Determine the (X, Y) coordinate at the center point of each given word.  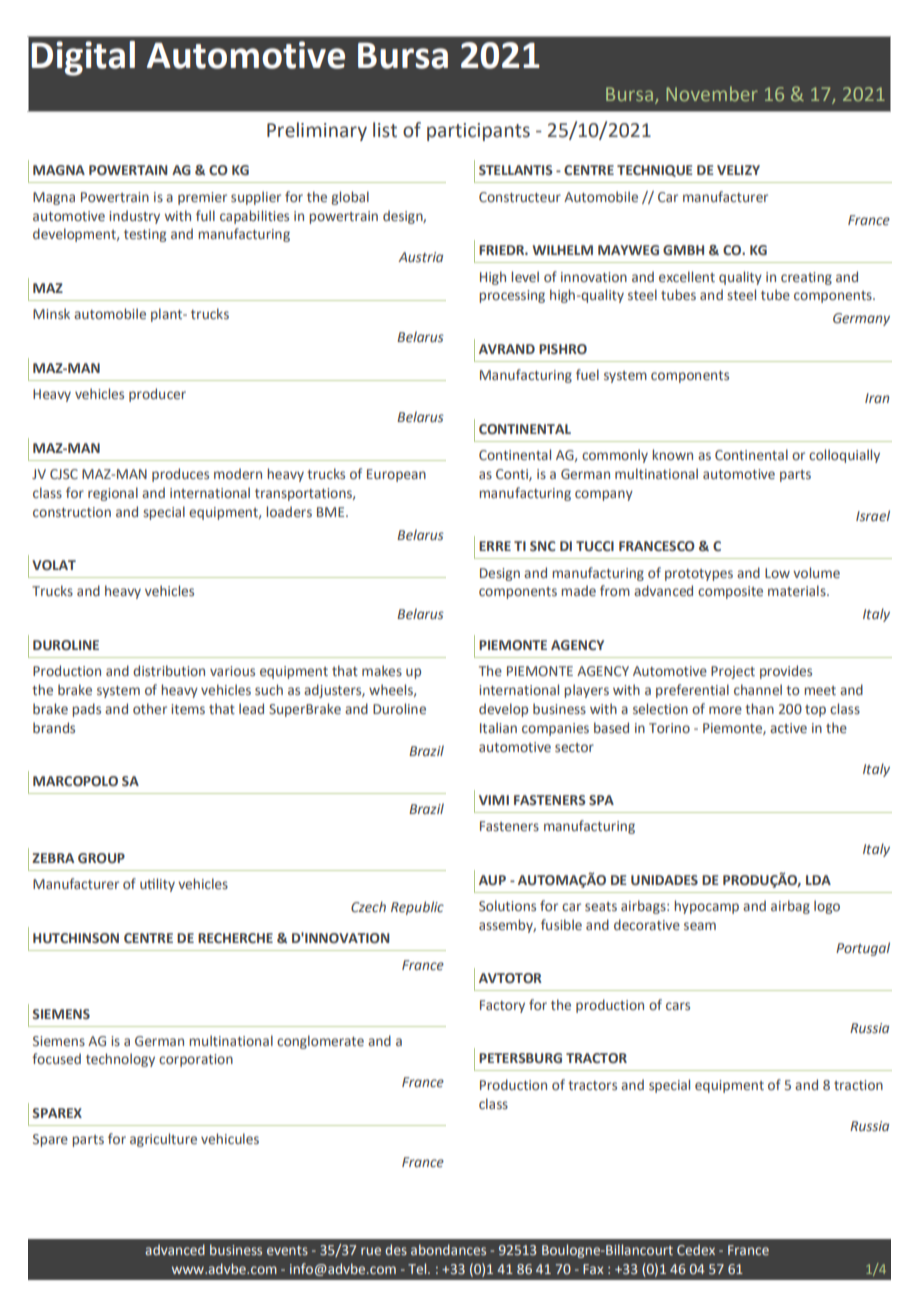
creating (806, 278)
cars (678, 1006)
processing (512, 296)
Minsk (51, 313)
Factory (502, 1006)
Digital (83, 58)
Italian (498, 727)
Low (777, 573)
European (396, 475)
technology (120, 1060)
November (712, 93)
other (150, 708)
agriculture (163, 1140)
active (788, 728)
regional (113, 494)
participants (478, 132)
